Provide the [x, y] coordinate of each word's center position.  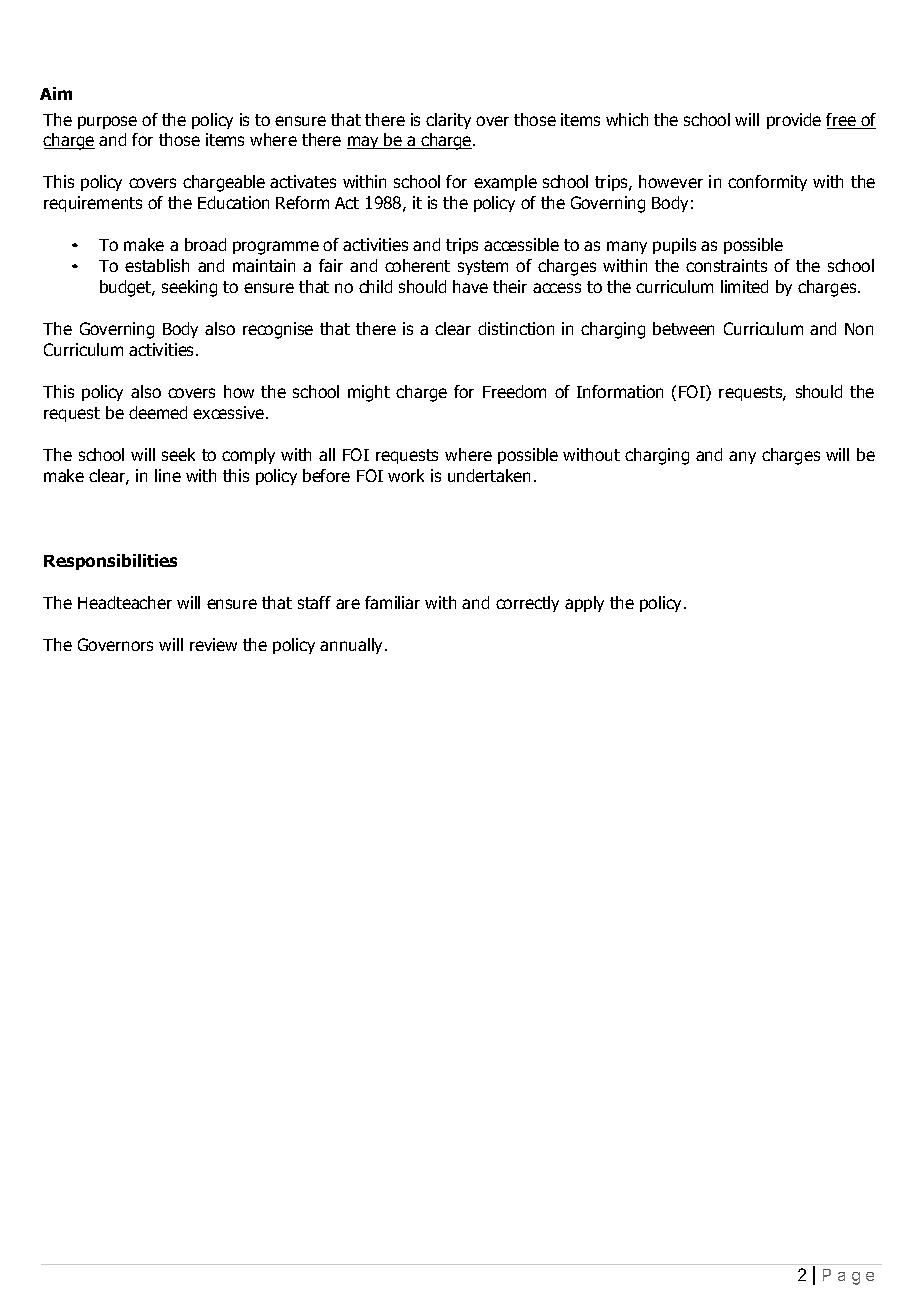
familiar [392, 602]
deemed [158, 412]
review [213, 644]
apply [584, 604]
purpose [107, 122]
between [683, 328]
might [369, 393]
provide [794, 121]
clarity [448, 121]
